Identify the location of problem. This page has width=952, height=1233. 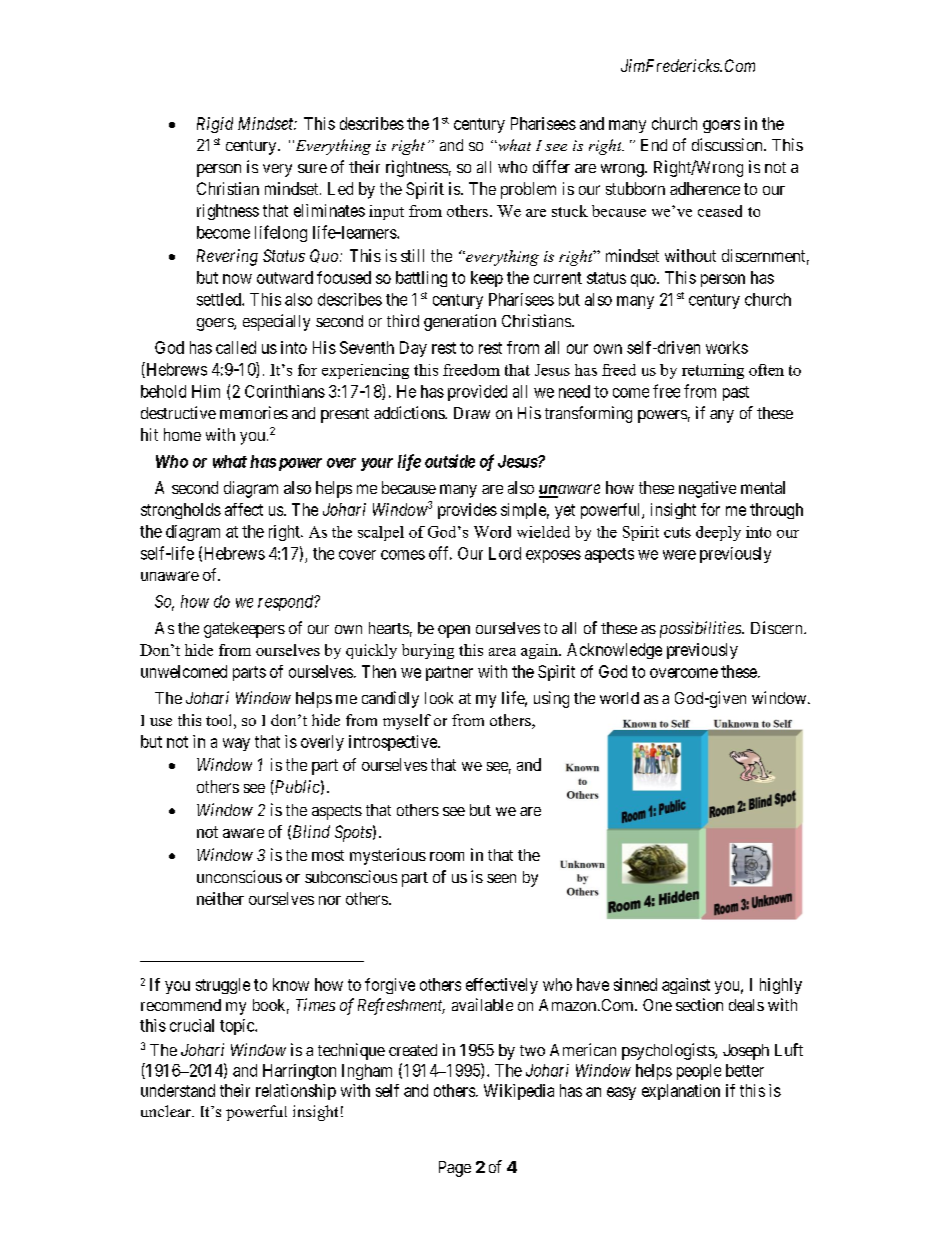
(528, 190).
